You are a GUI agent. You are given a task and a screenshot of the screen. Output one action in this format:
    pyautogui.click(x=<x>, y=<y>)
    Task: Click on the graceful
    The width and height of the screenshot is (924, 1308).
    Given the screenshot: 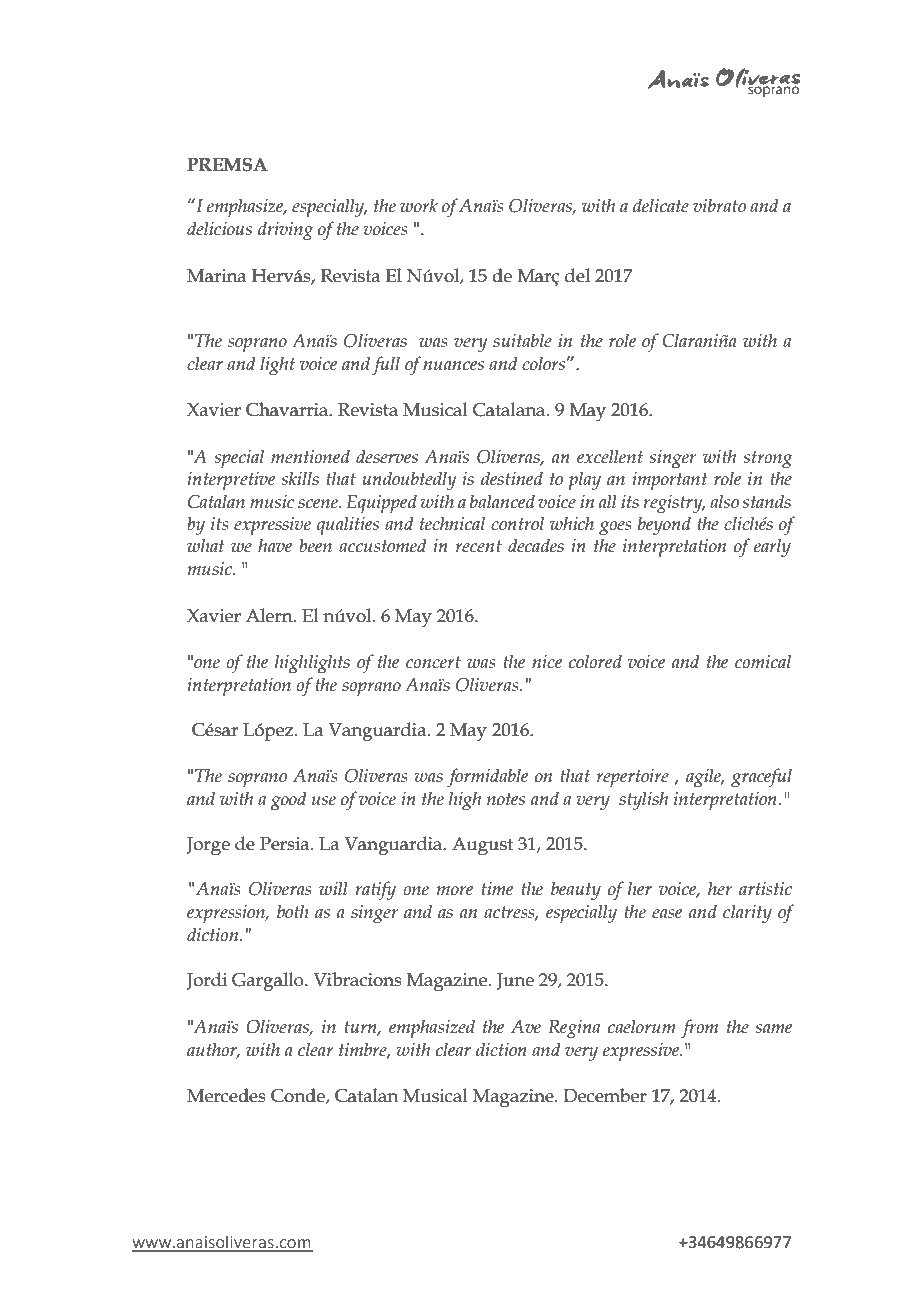 What is the action you would take?
    pyautogui.click(x=761, y=778)
